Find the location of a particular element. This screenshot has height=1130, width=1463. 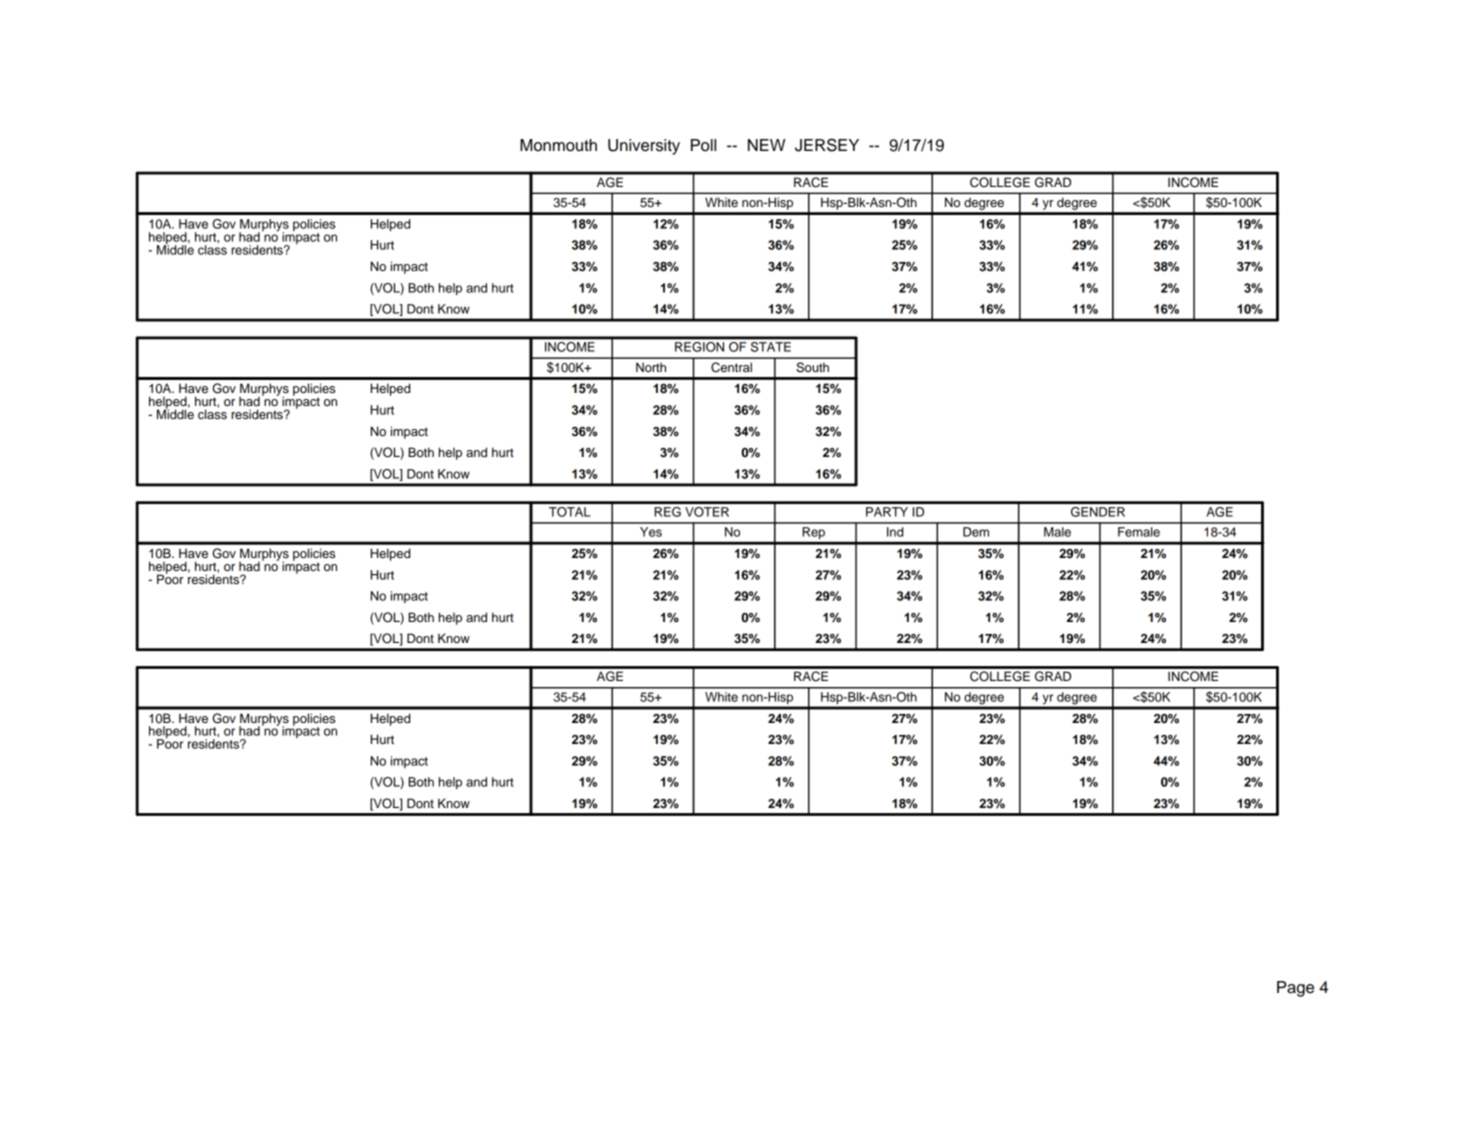

Poll is located at coordinates (703, 145).
